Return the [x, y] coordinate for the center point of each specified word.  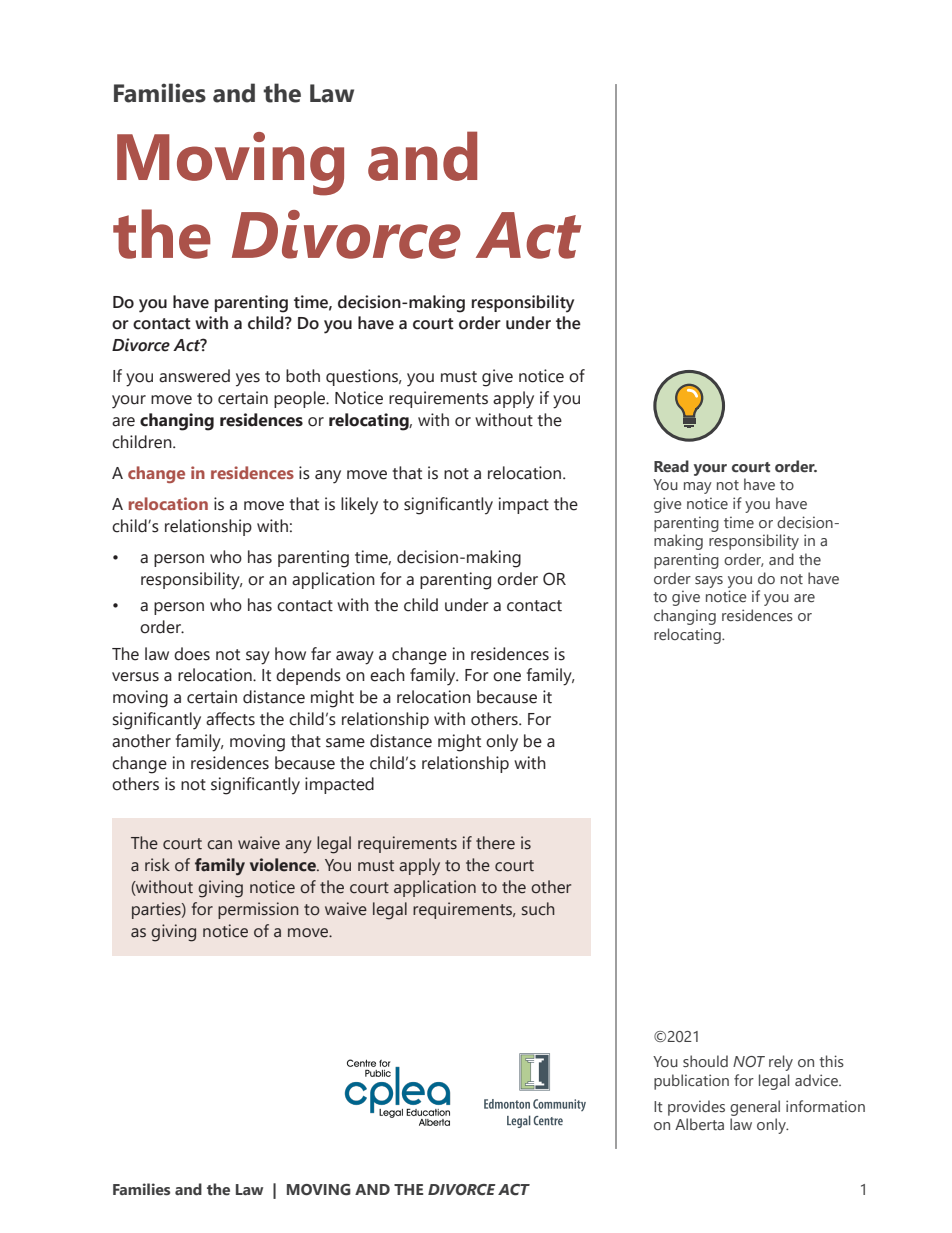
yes [248, 380]
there [495, 843]
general [755, 1108]
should [705, 1061]
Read [671, 466]
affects [230, 719]
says [709, 582]
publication [691, 1082]
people [301, 399]
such [538, 909]
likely [359, 506]
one [507, 677]
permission [258, 910]
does [192, 654]
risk [157, 865]
